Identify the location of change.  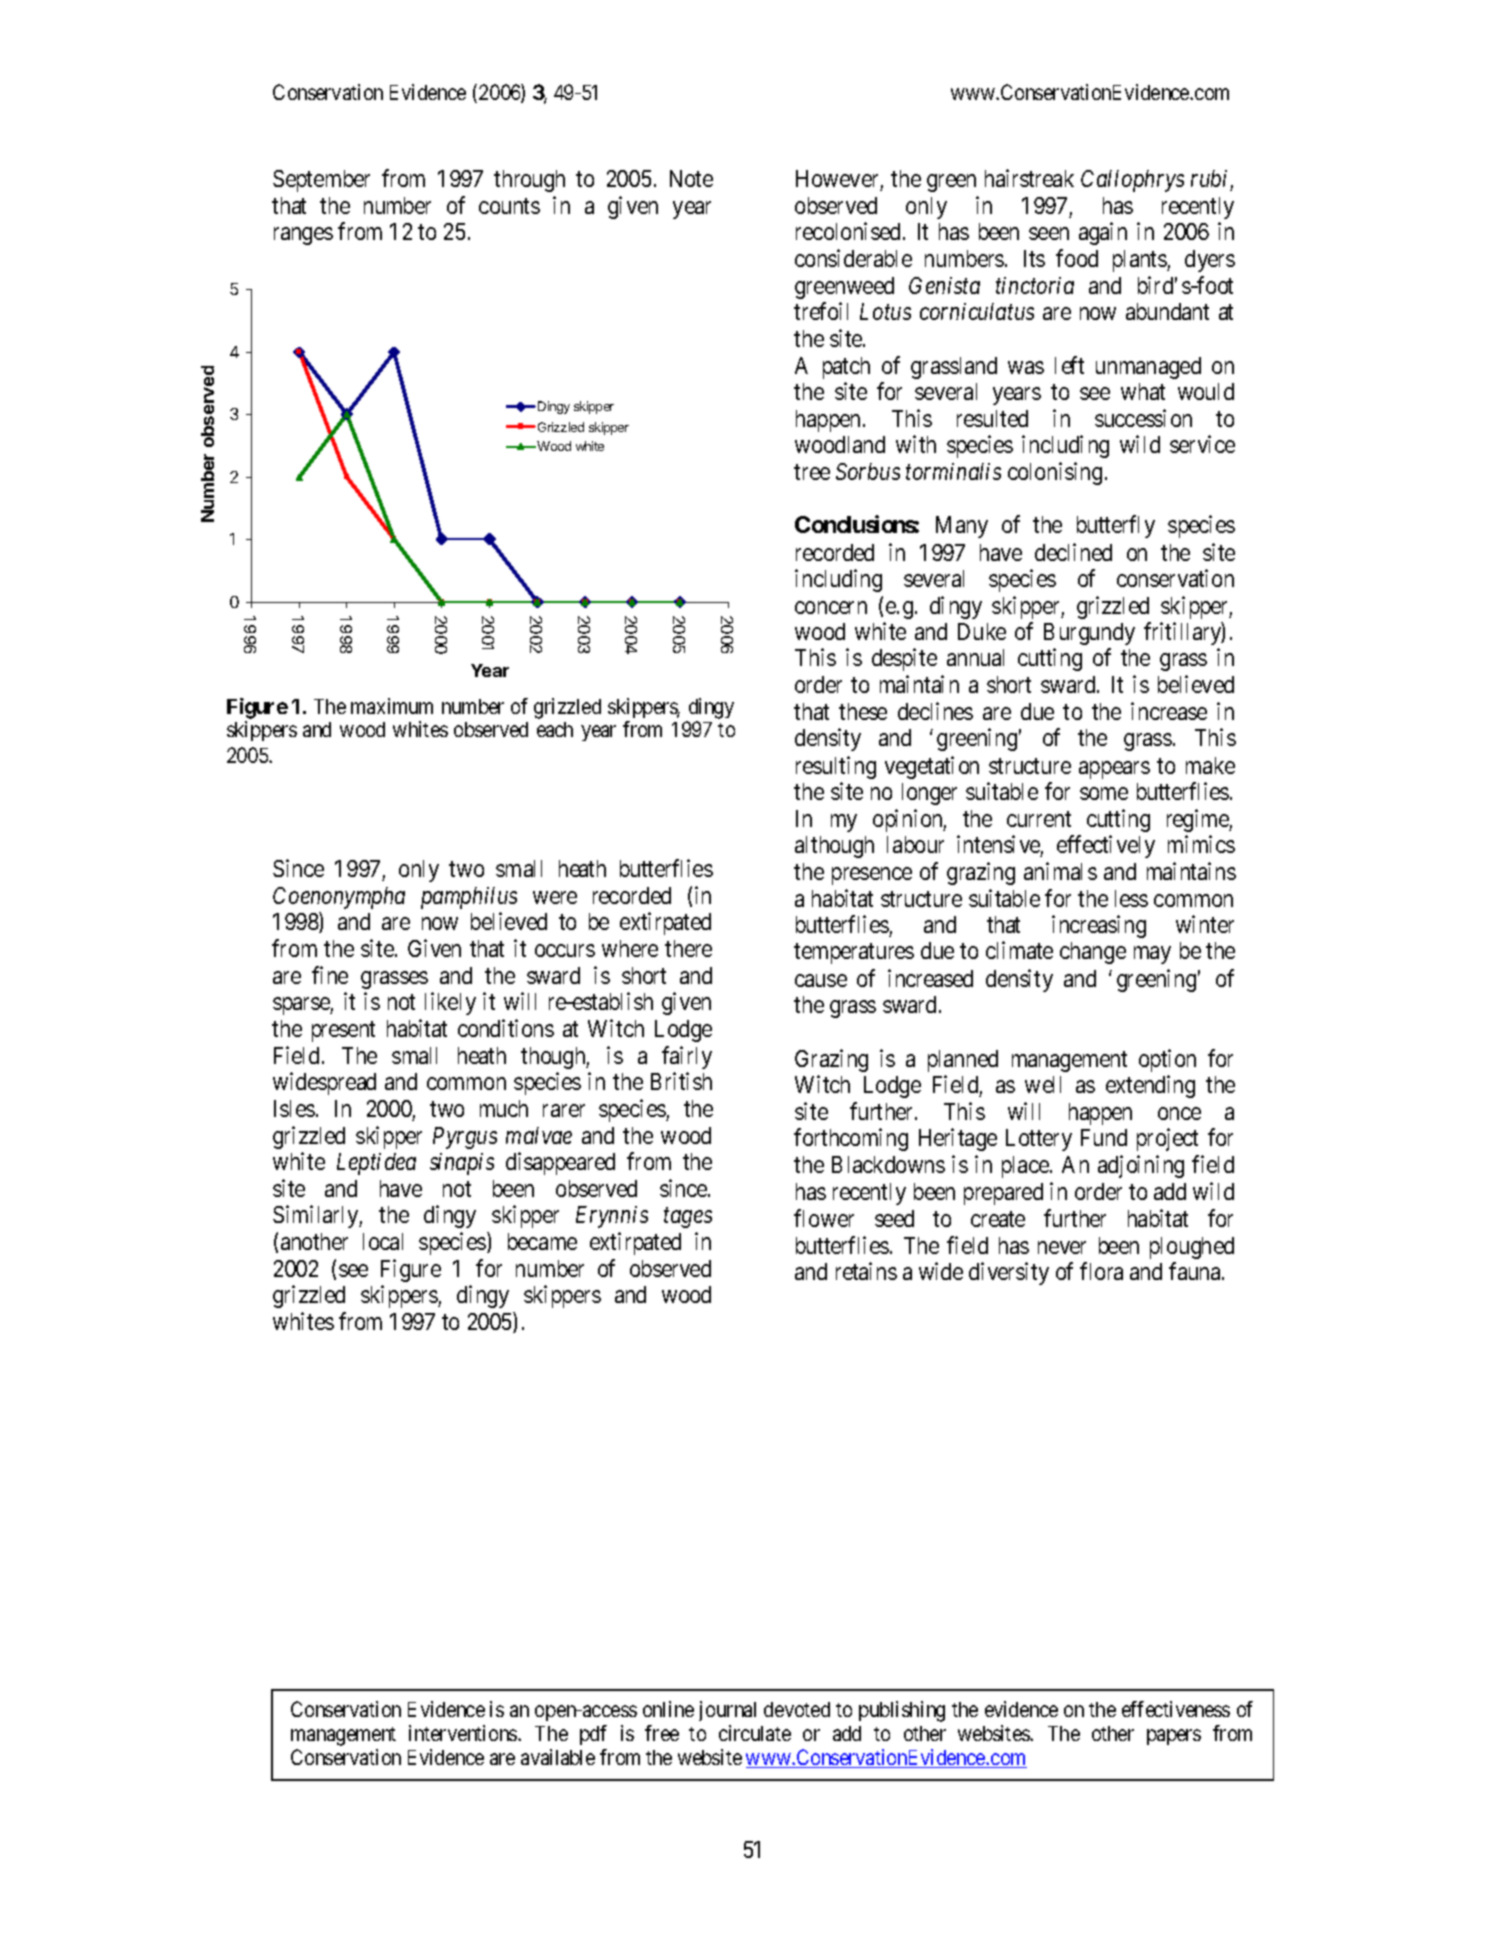
(1093, 953).
